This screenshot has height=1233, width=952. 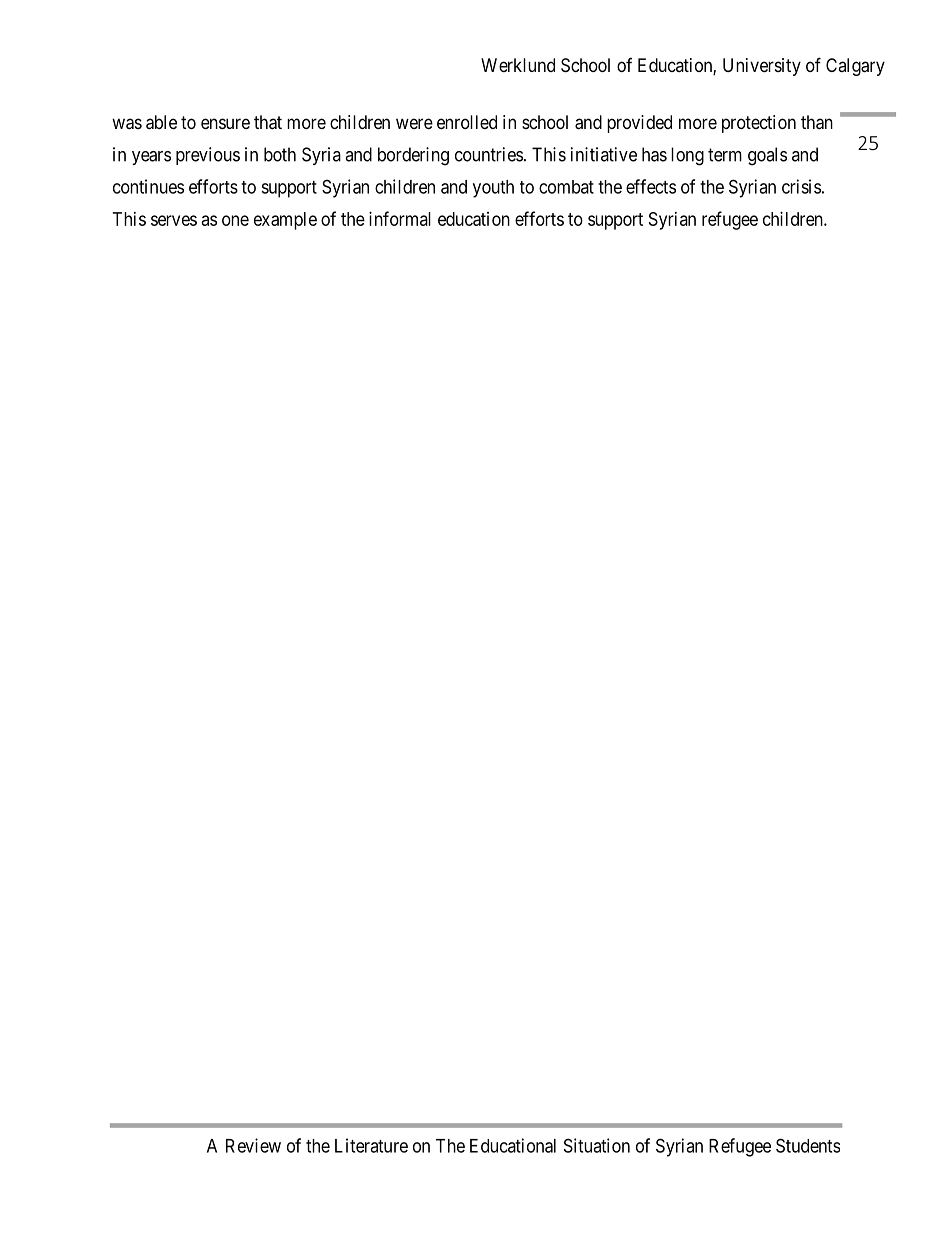 What do you see at coordinates (467, 122) in the screenshot?
I see `enrolled` at bounding box center [467, 122].
